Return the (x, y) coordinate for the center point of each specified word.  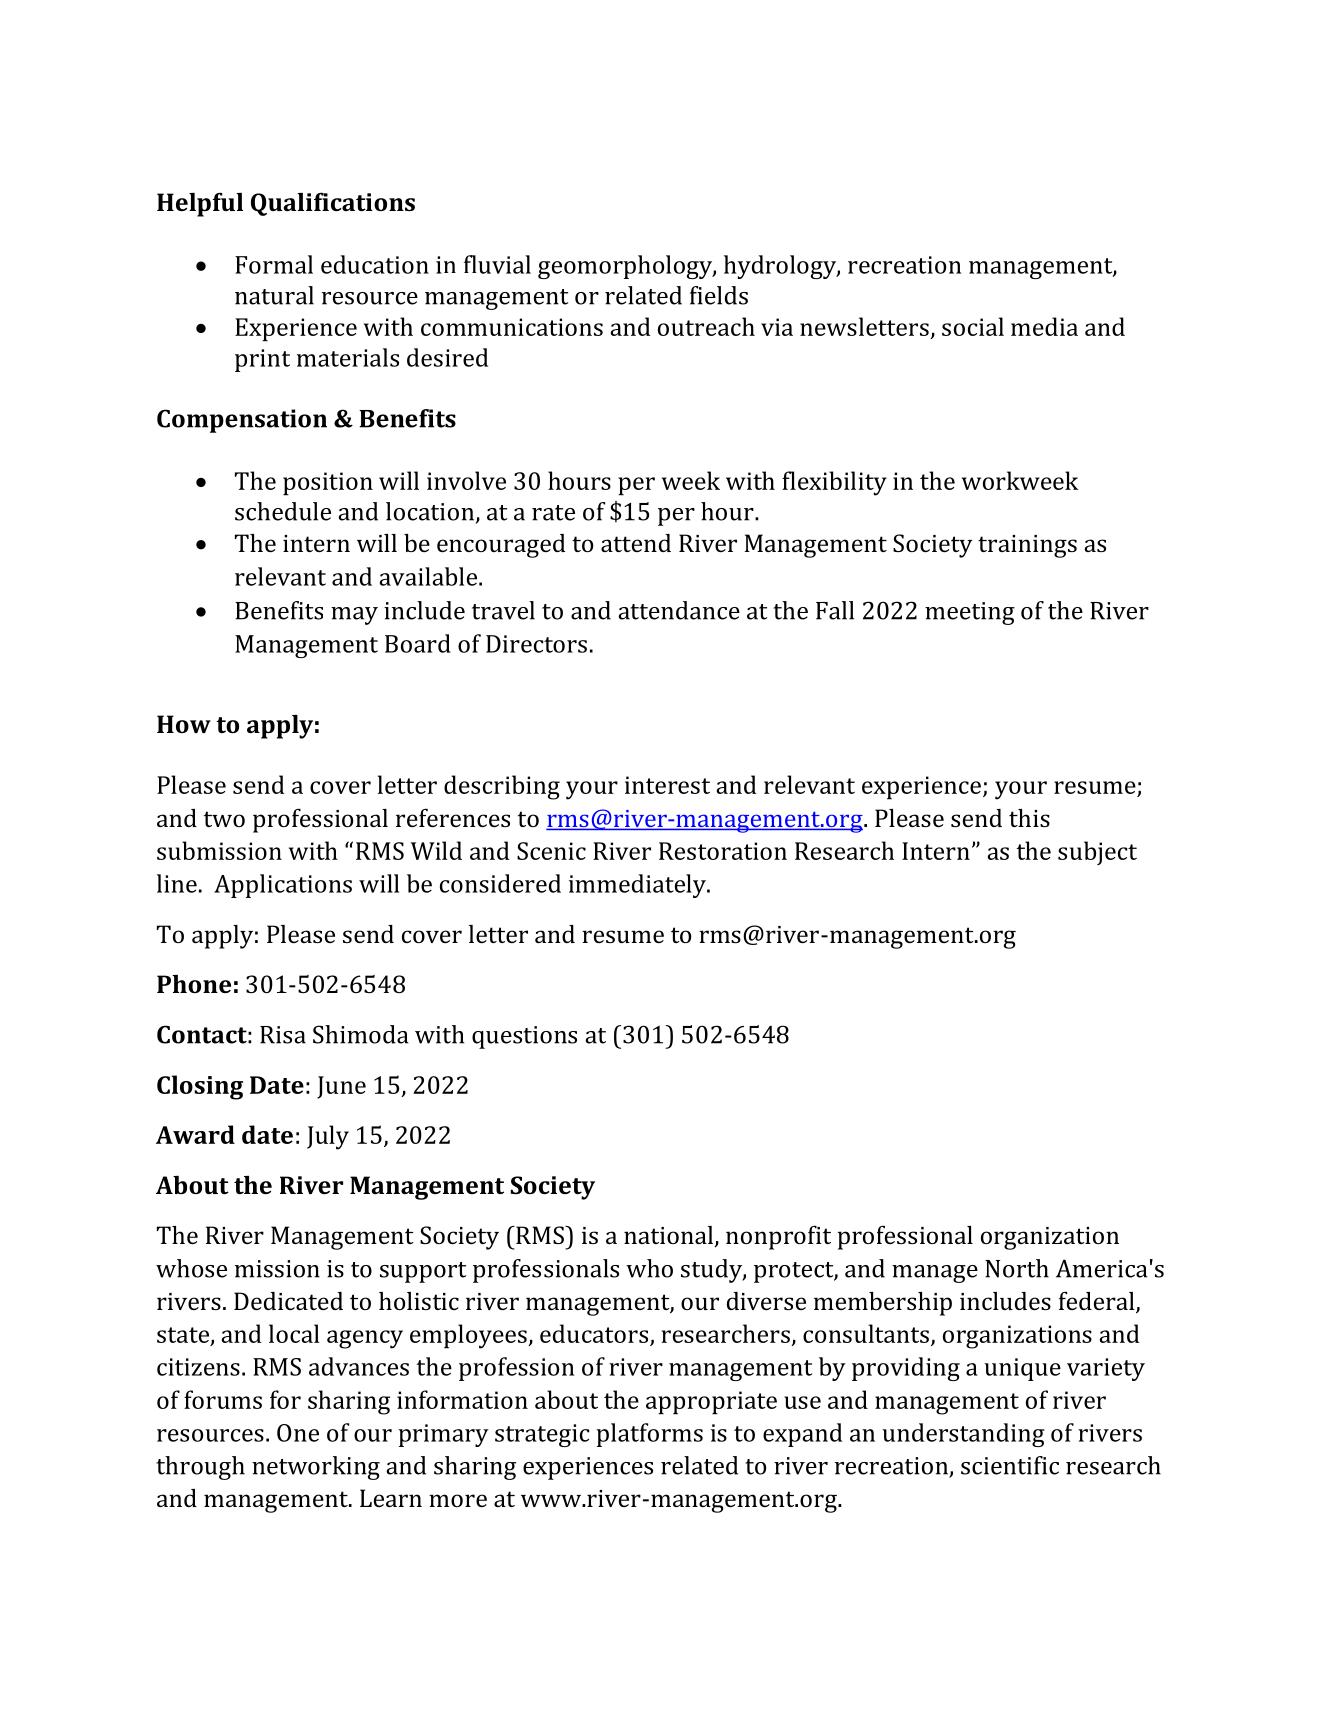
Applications (283, 886)
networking (316, 1468)
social (973, 326)
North (1017, 1268)
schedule (283, 511)
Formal (274, 264)
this (1029, 818)
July (328, 1137)
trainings (1027, 546)
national (669, 1236)
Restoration (723, 851)
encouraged (501, 546)
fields (719, 295)
